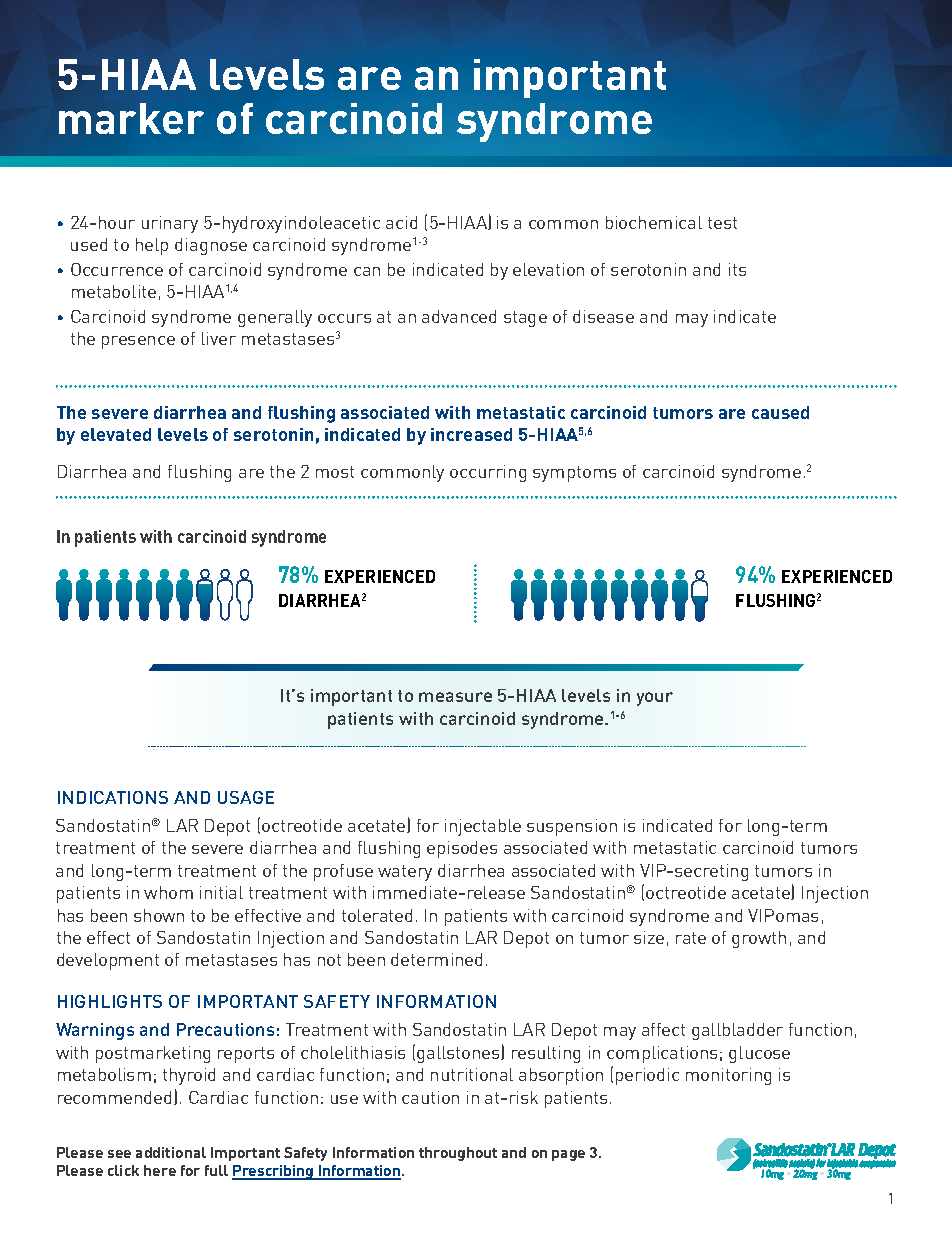 This page has width=952, height=1233. What do you see at coordinates (488, 473) in the page?
I see `occurring` at bounding box center [488, 473].
